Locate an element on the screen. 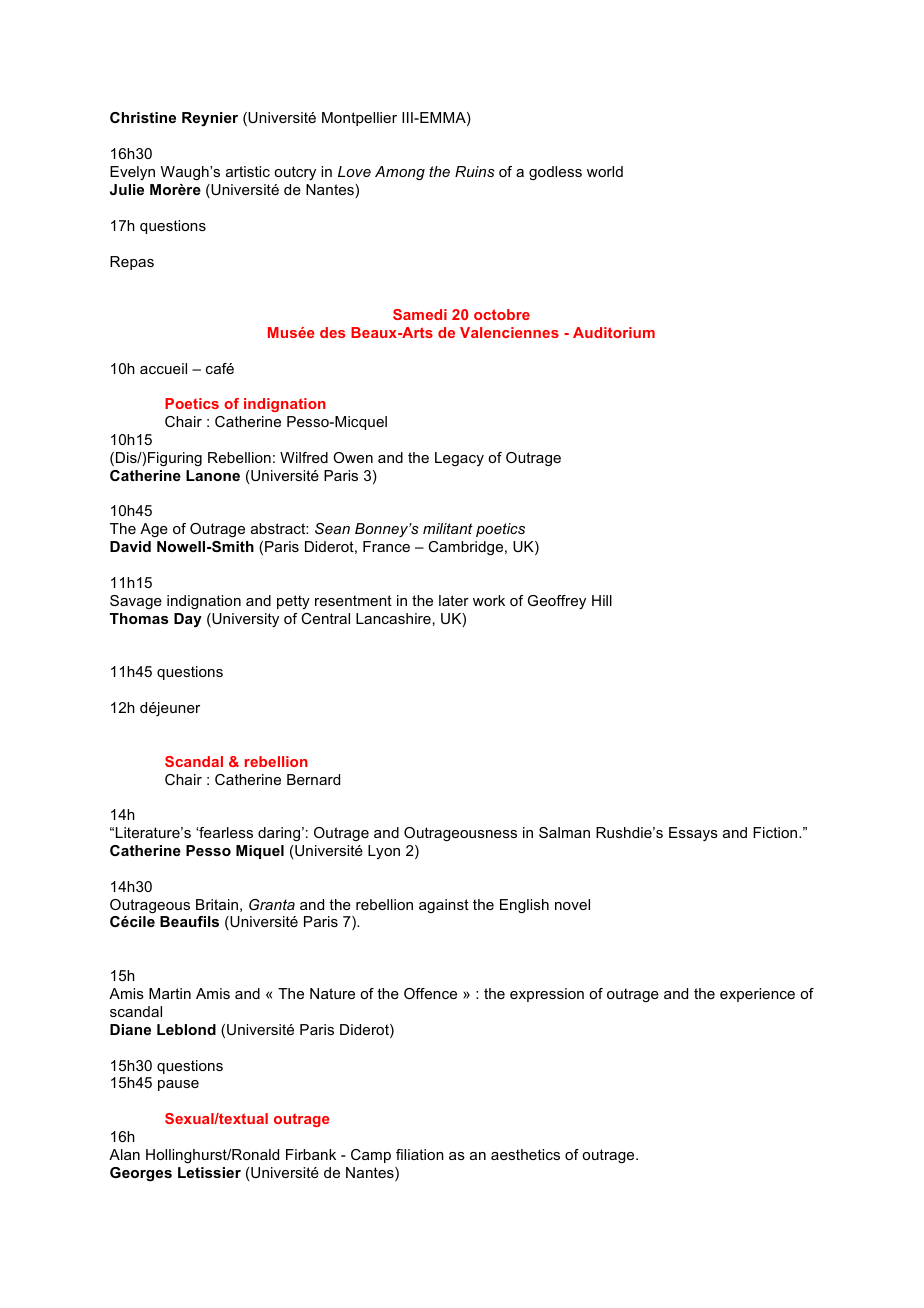 The height and width of the screenshot is (1308, 924). world is located at coordinates (605, 171).
